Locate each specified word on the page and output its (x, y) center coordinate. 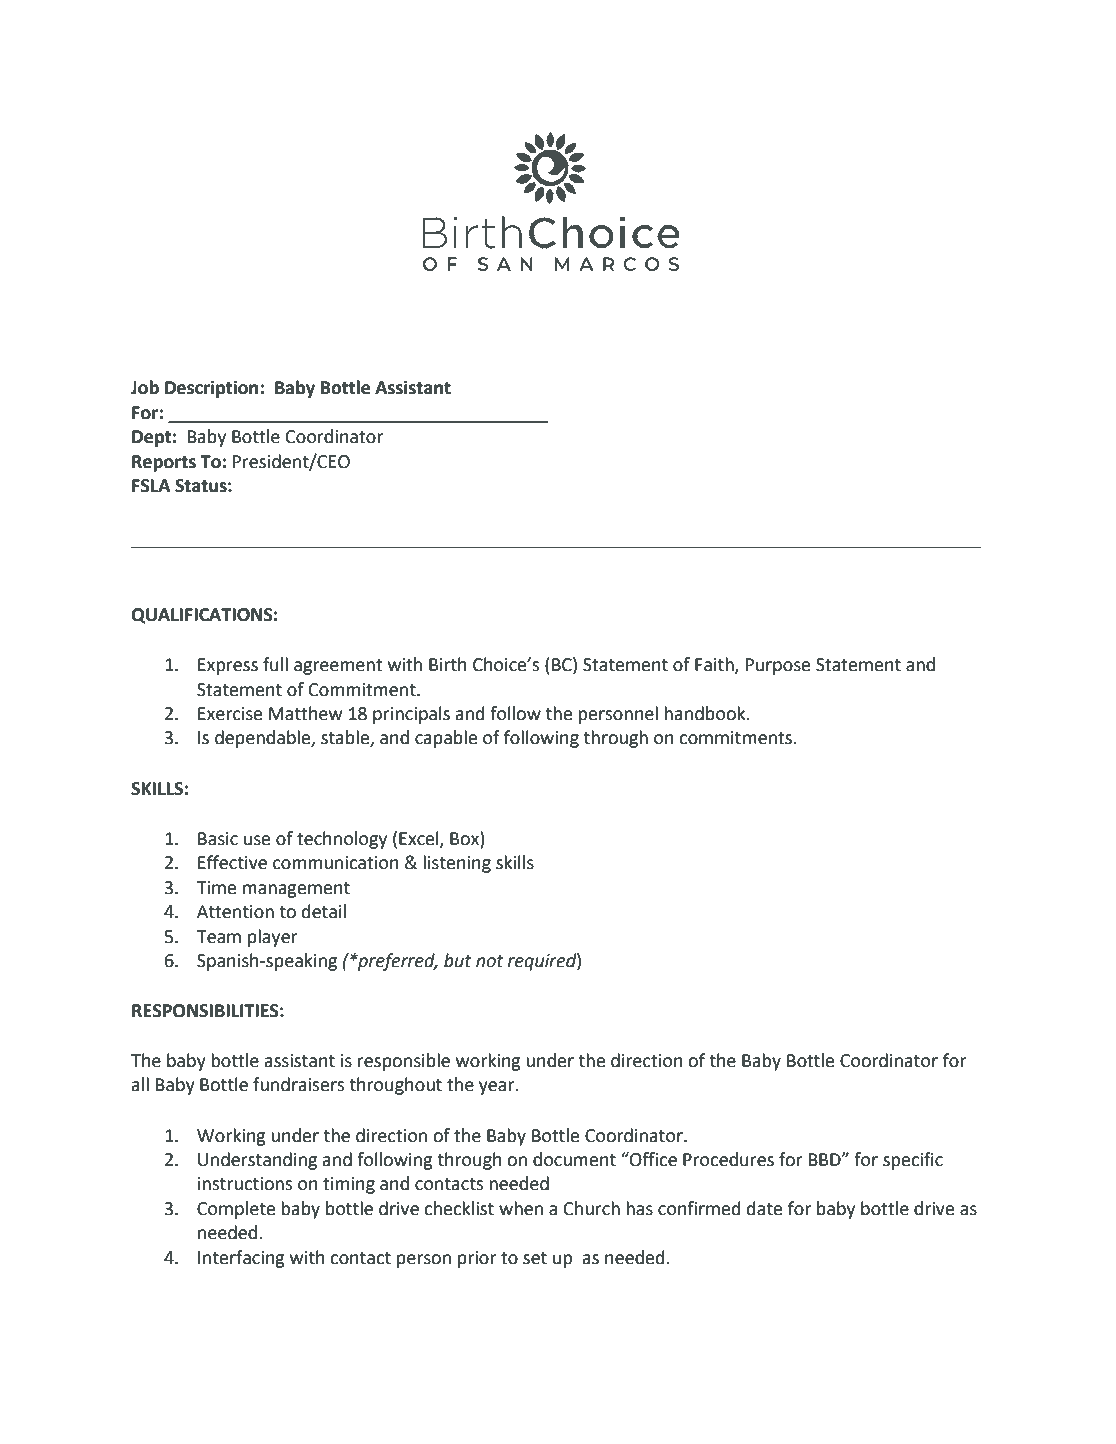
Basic (218, 839)
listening (457, 864)
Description (213, 389)
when (521, 1208)
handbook (706, 713)
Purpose (778, 666)
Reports (164, 463)
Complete (236, 1210)
